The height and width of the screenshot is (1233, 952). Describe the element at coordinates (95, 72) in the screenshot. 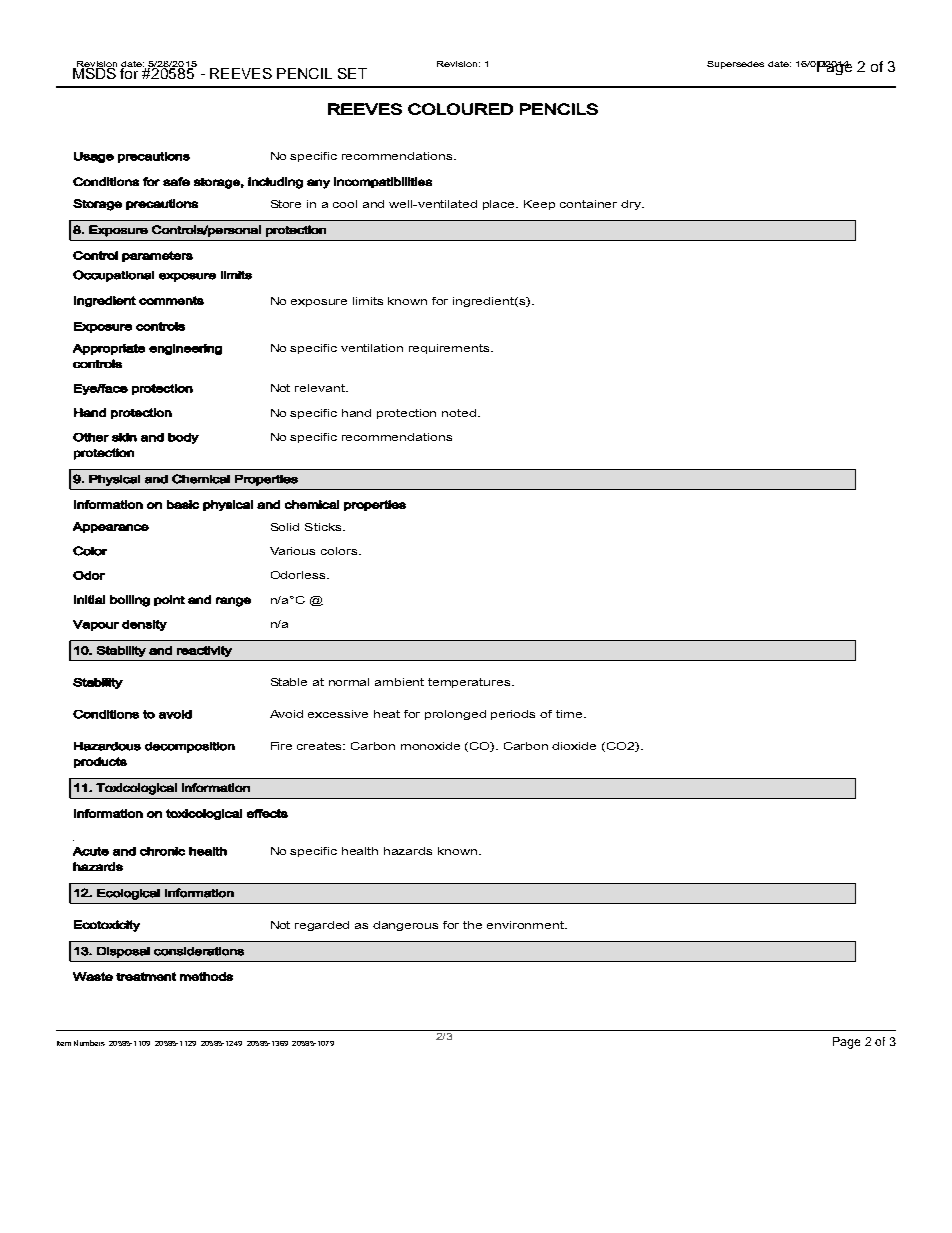

I see `MSDS` at that location.
